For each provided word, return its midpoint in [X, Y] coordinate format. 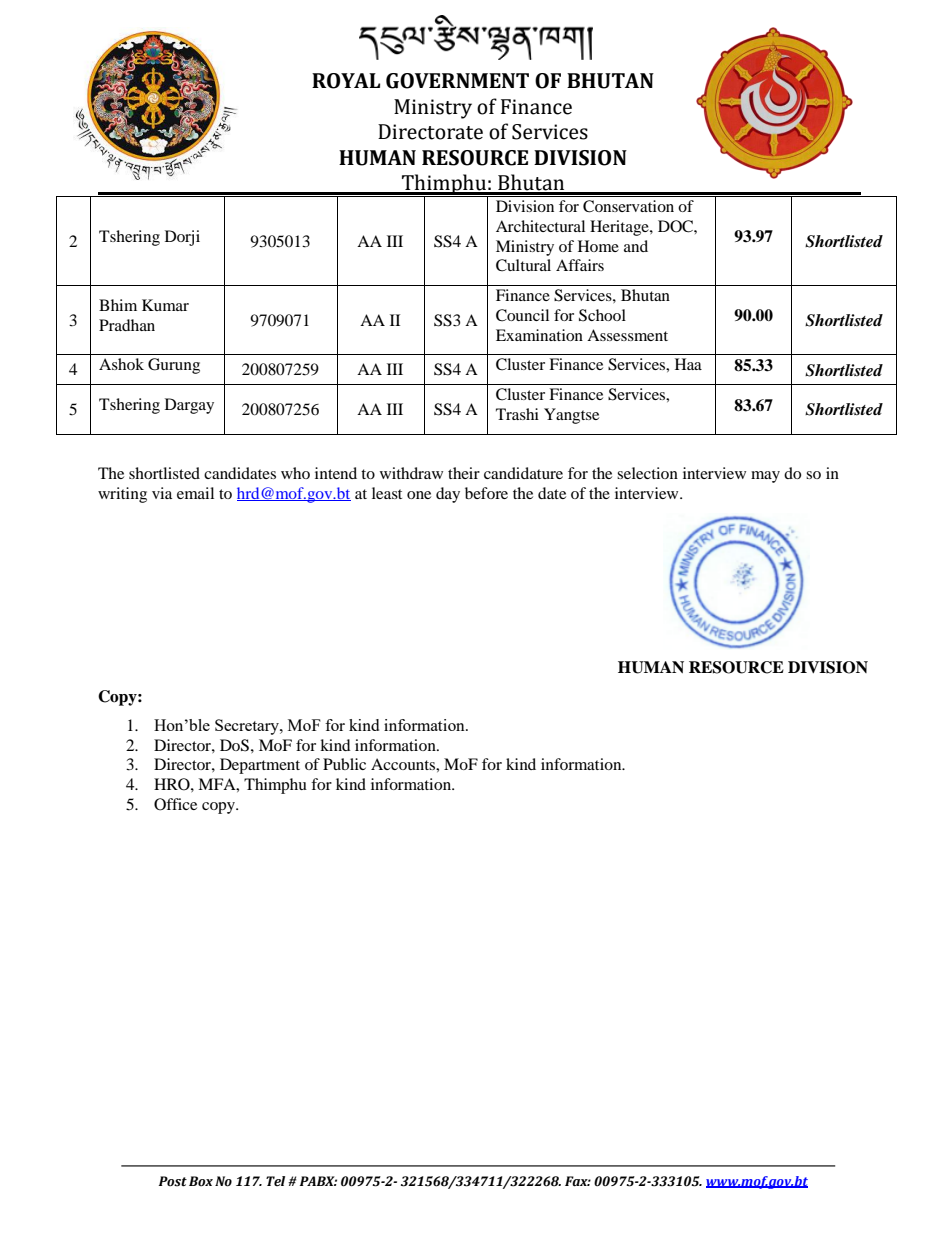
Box [201, 1181]
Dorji [182, 238]
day [448, 495]
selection [647, 473]
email [195, 493]
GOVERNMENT [457, 81]
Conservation [628, 206]
